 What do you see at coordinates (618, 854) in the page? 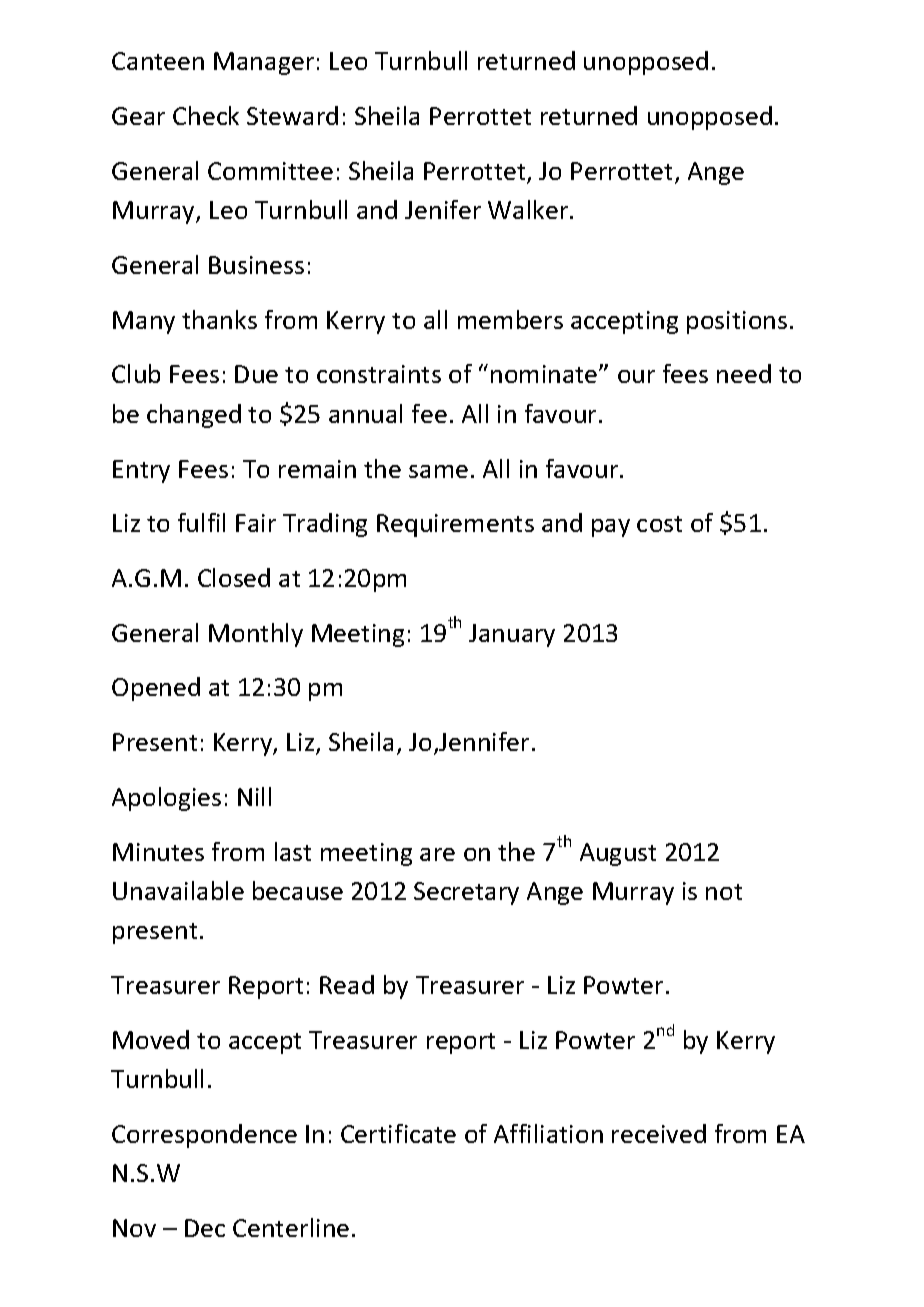
I see `August` at bounding box center [618, 854].
